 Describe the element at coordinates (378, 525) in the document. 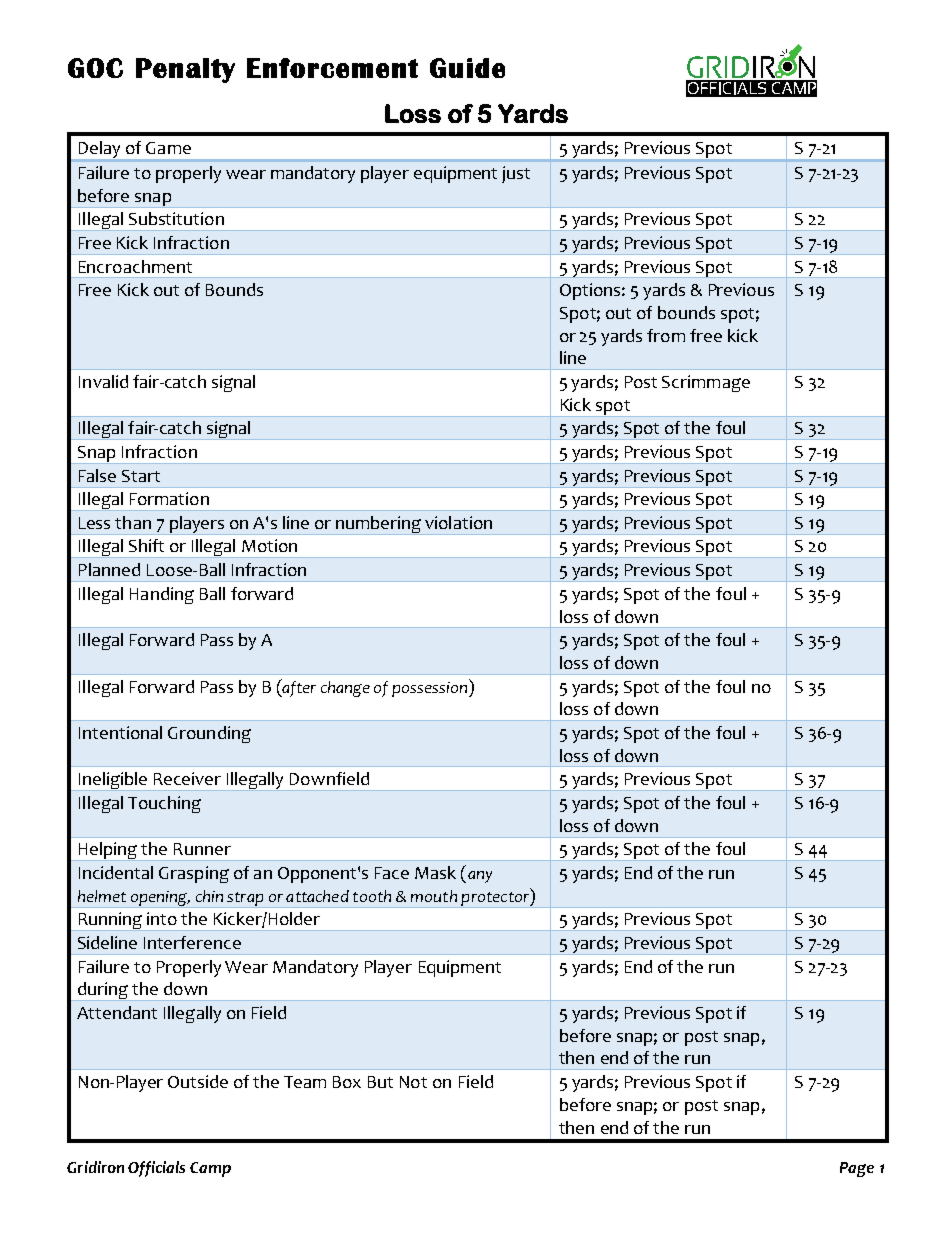

I see `numbering` at that location.
